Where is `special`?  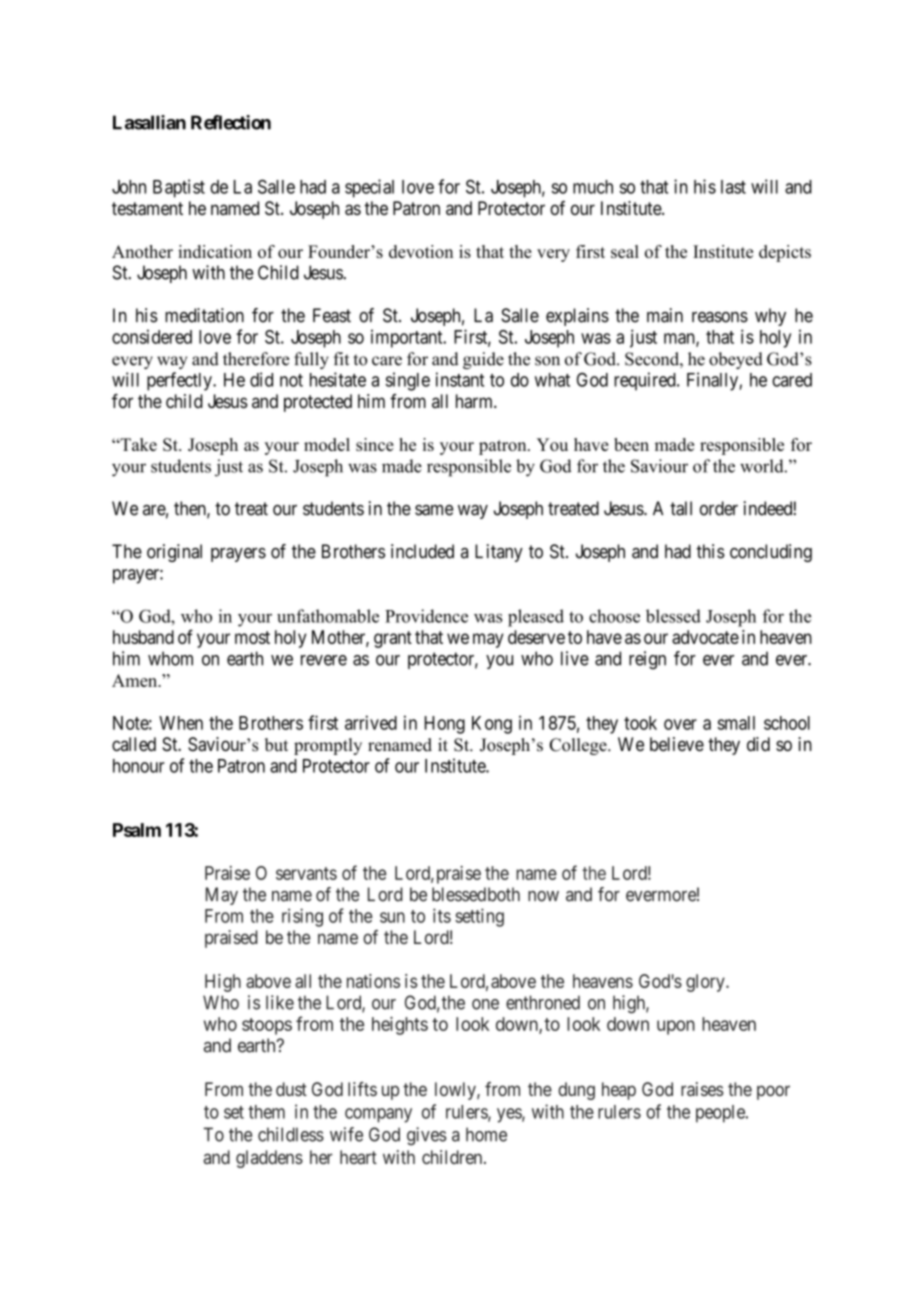 special is located at coordinates (369, 188).
